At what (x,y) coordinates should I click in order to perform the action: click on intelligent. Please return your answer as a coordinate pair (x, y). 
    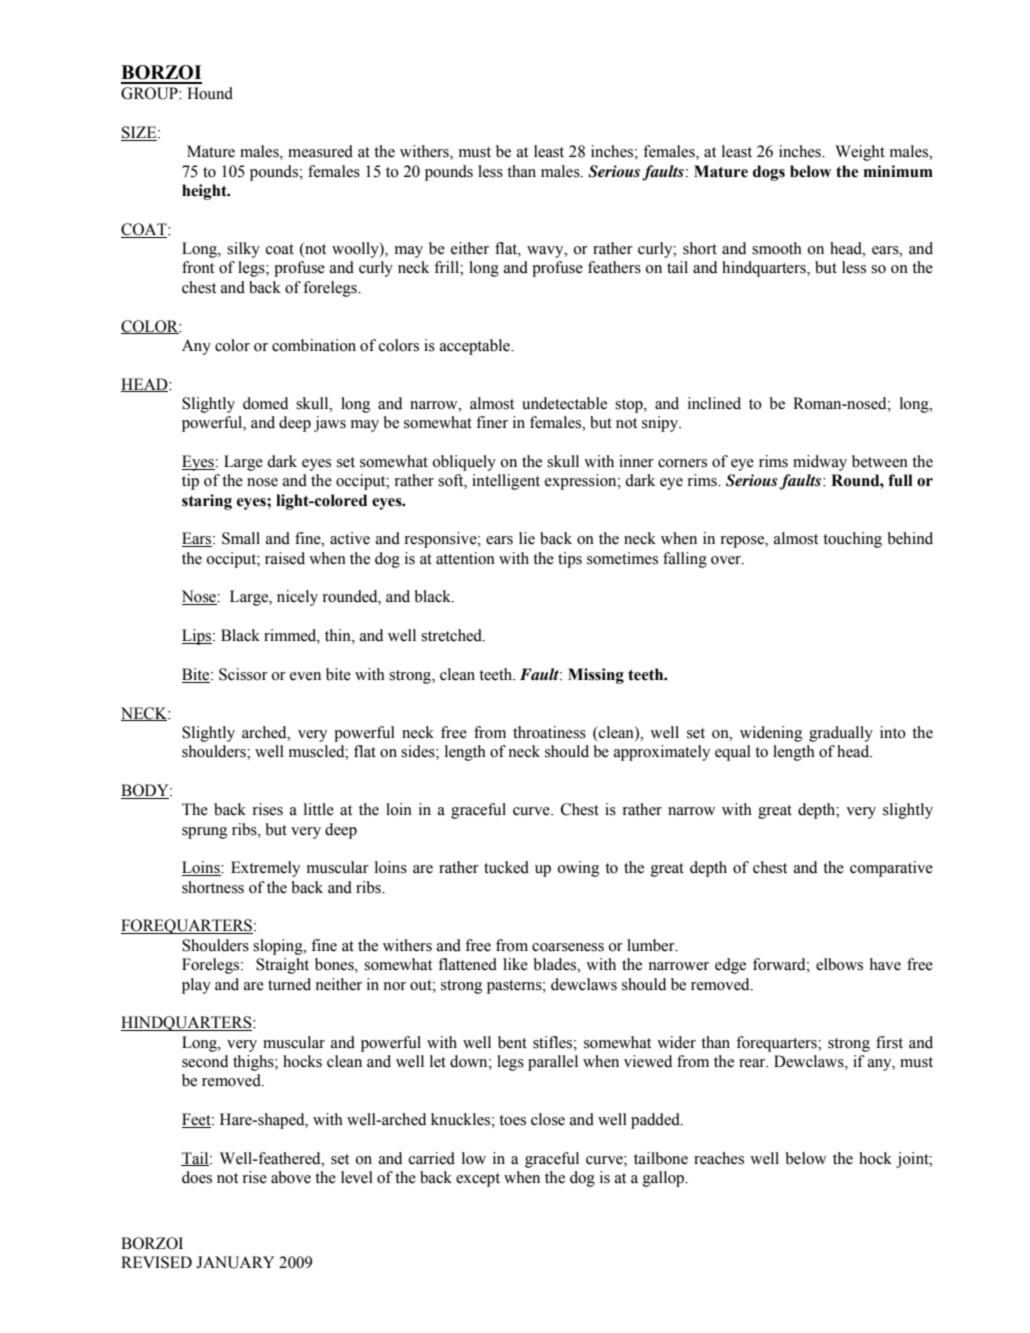
    Looking at the image, I should click on (506, 482).
